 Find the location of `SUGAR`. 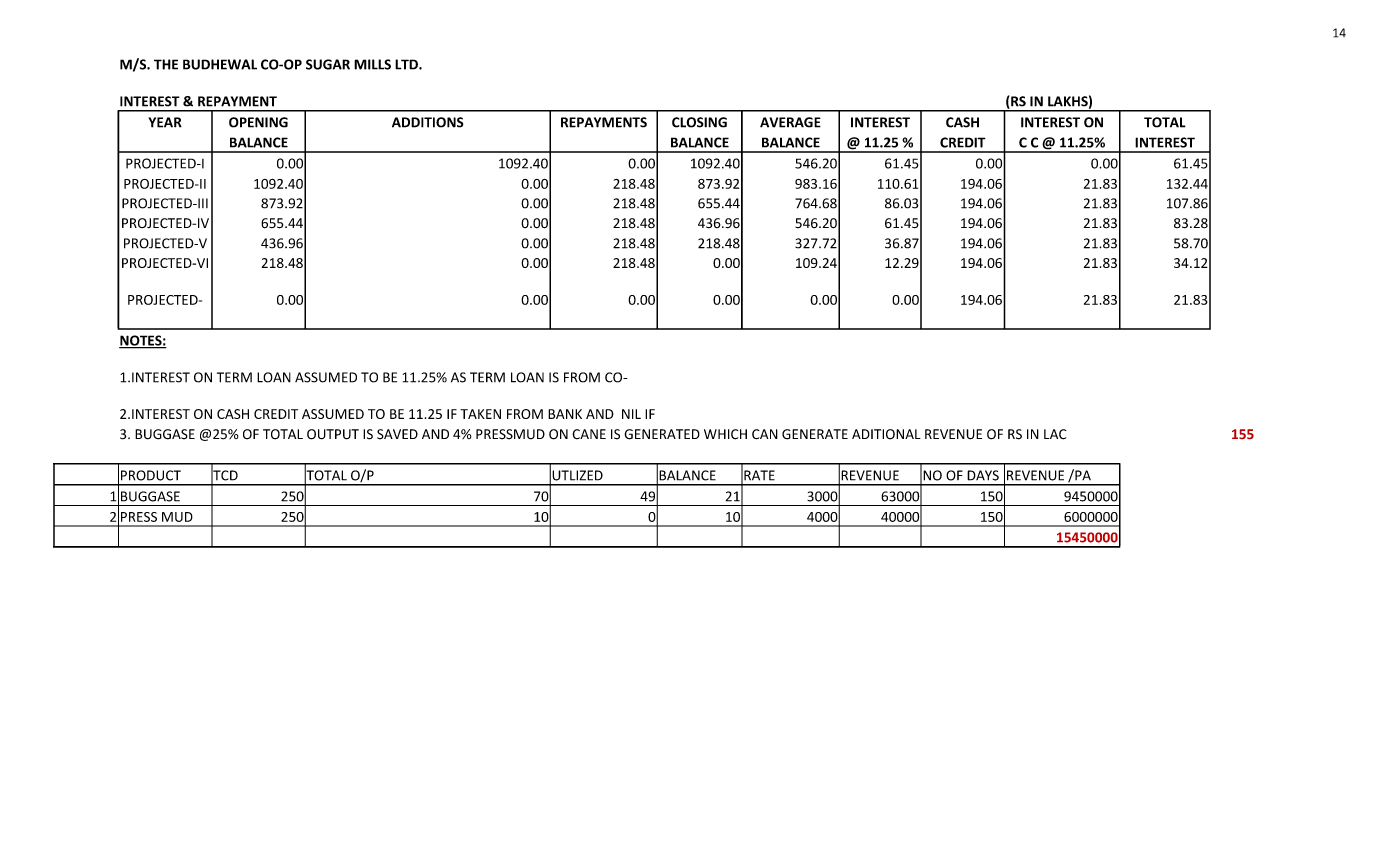

SUGAR is located at coordinates (328, 64).
